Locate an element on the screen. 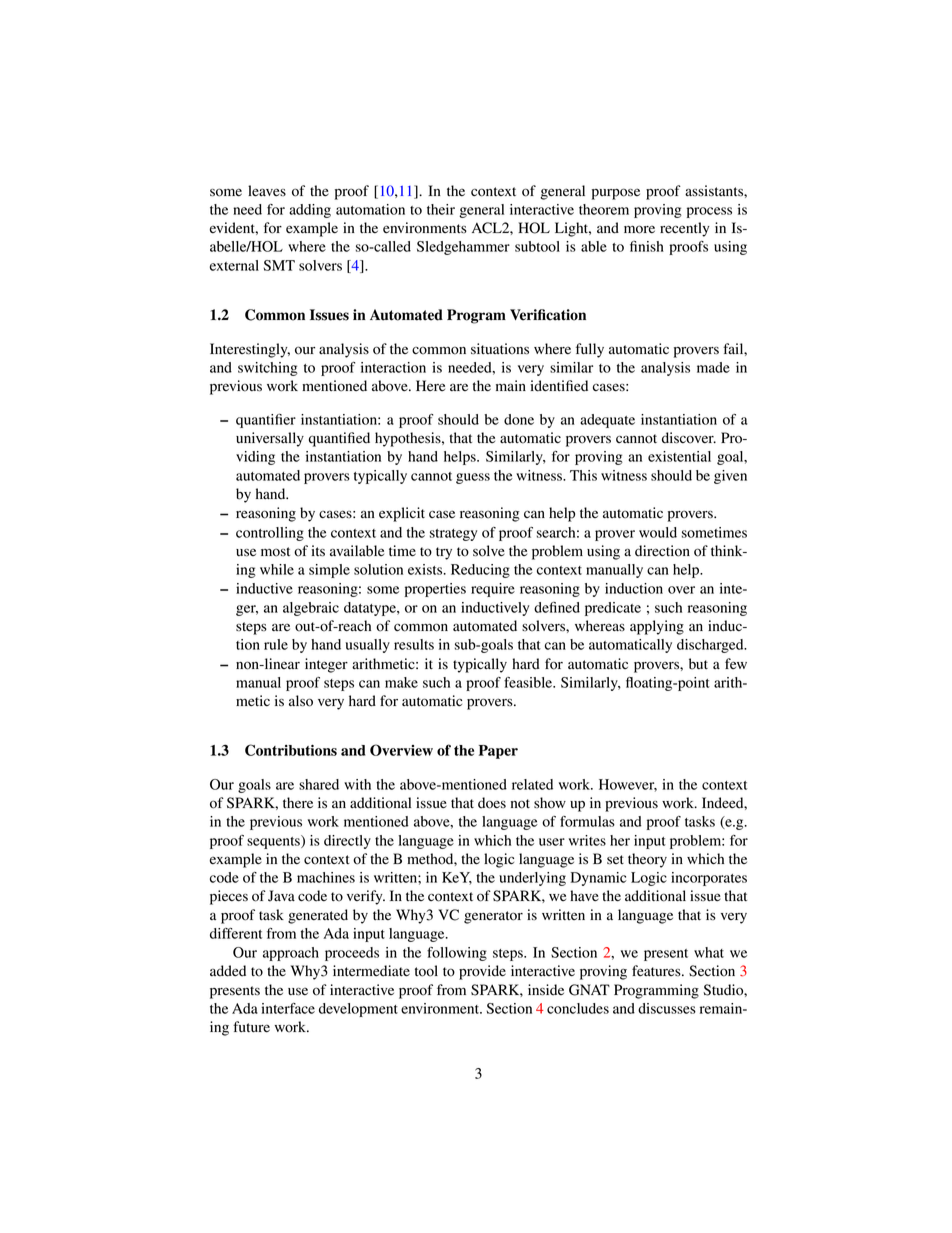 The width and height of the screenshot is (952, 1233). does is located at coordinates (492, 803).
